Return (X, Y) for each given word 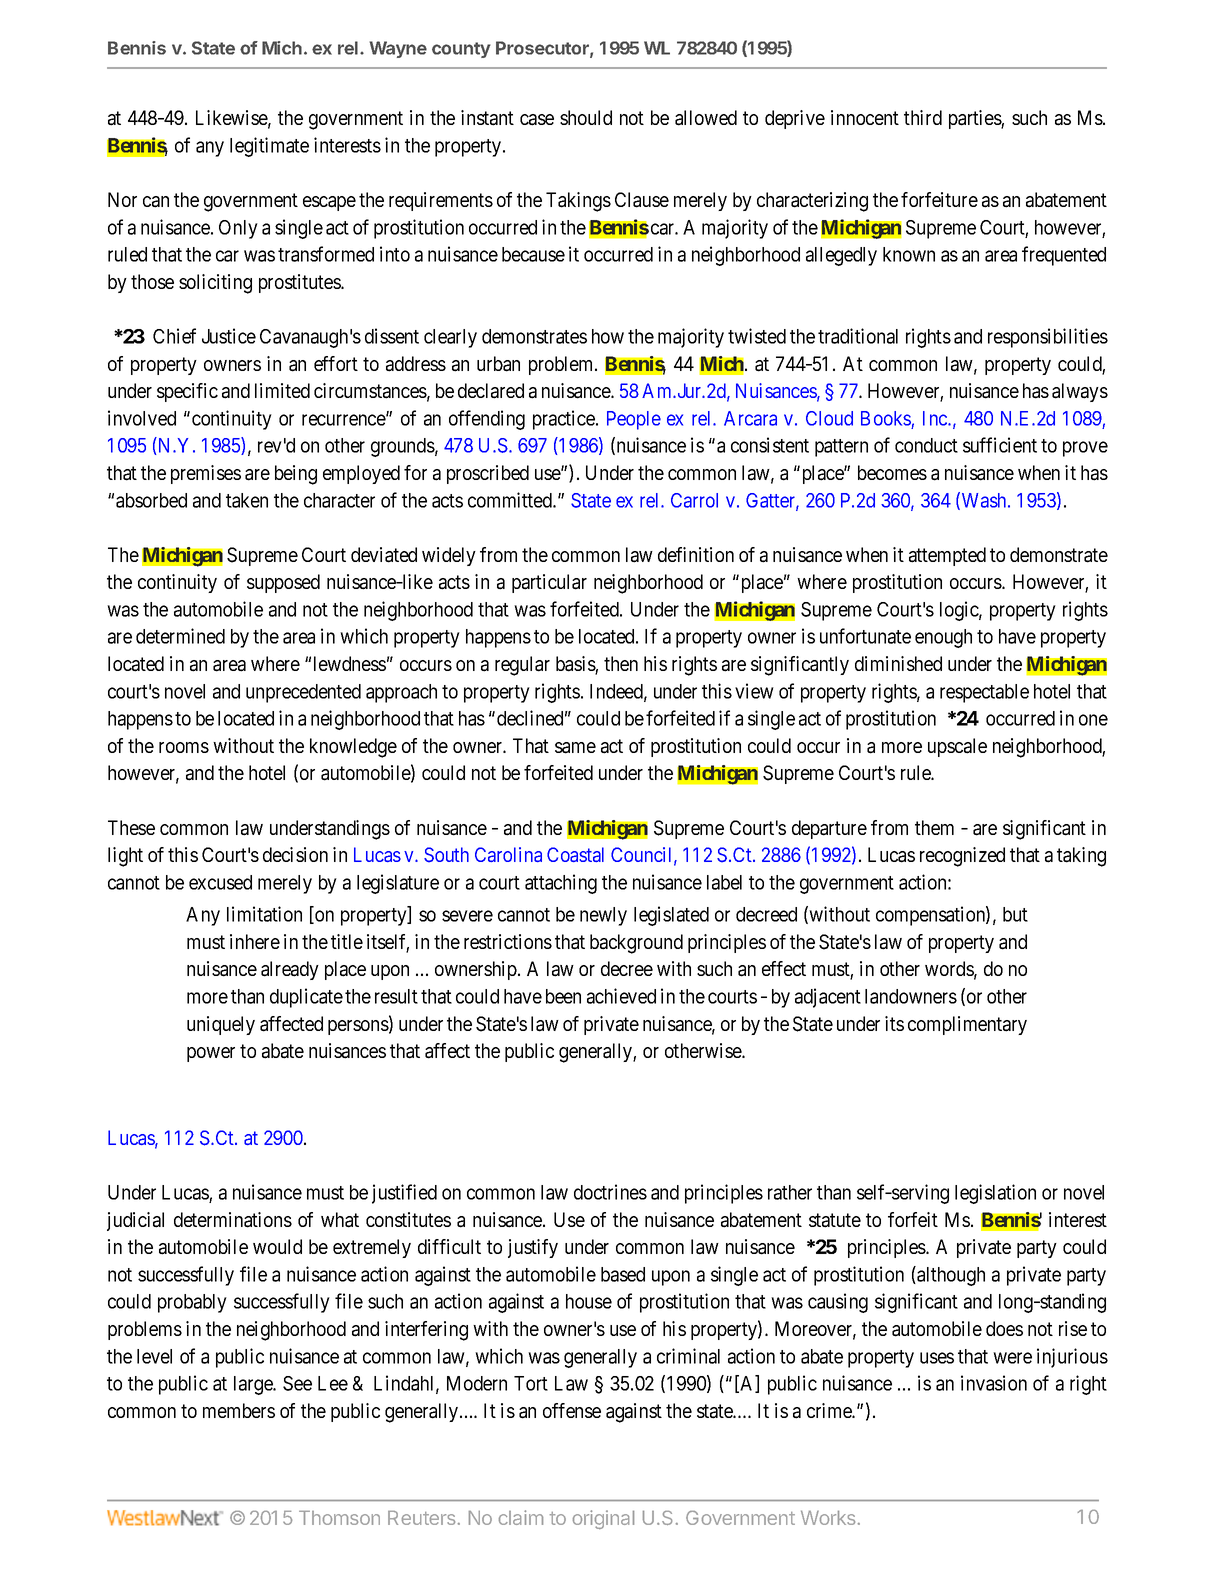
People (634, 420)
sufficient (1000, 445)
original (603, 1519)
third (923, 117)
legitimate (269, 147)
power (211, 1054)
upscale (957, 747)
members (239, 1410)
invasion (994, 1383)
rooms (184, 747)
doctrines (610, 1192)
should (586, 117)
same (575, 748)
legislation (995, 1194)
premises (206, 474)
